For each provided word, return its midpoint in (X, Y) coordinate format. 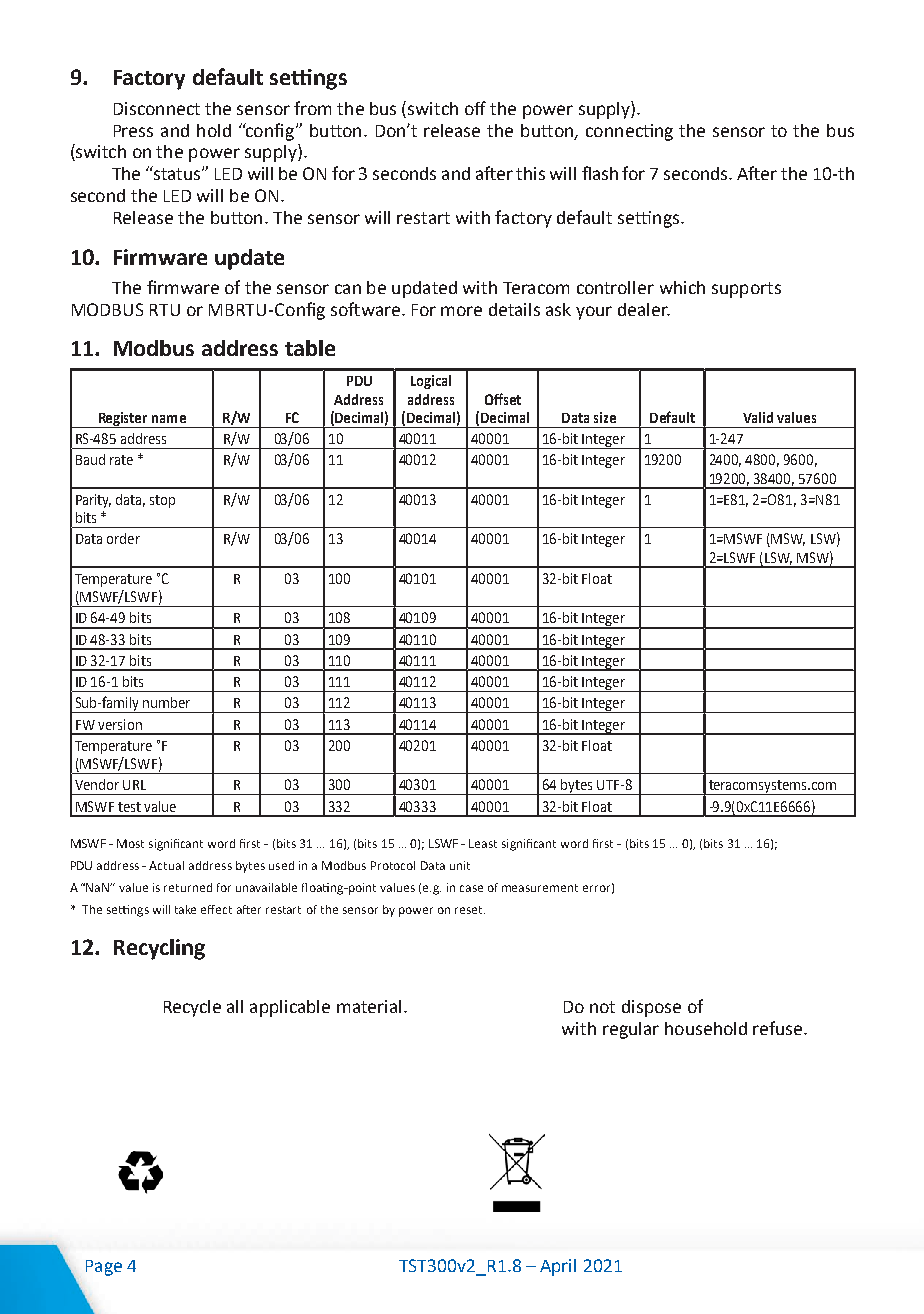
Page (104, 1268)
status (177, 173)
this (530, 173)
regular (631, 1030)
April (558, 1267)
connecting (629, 132)
